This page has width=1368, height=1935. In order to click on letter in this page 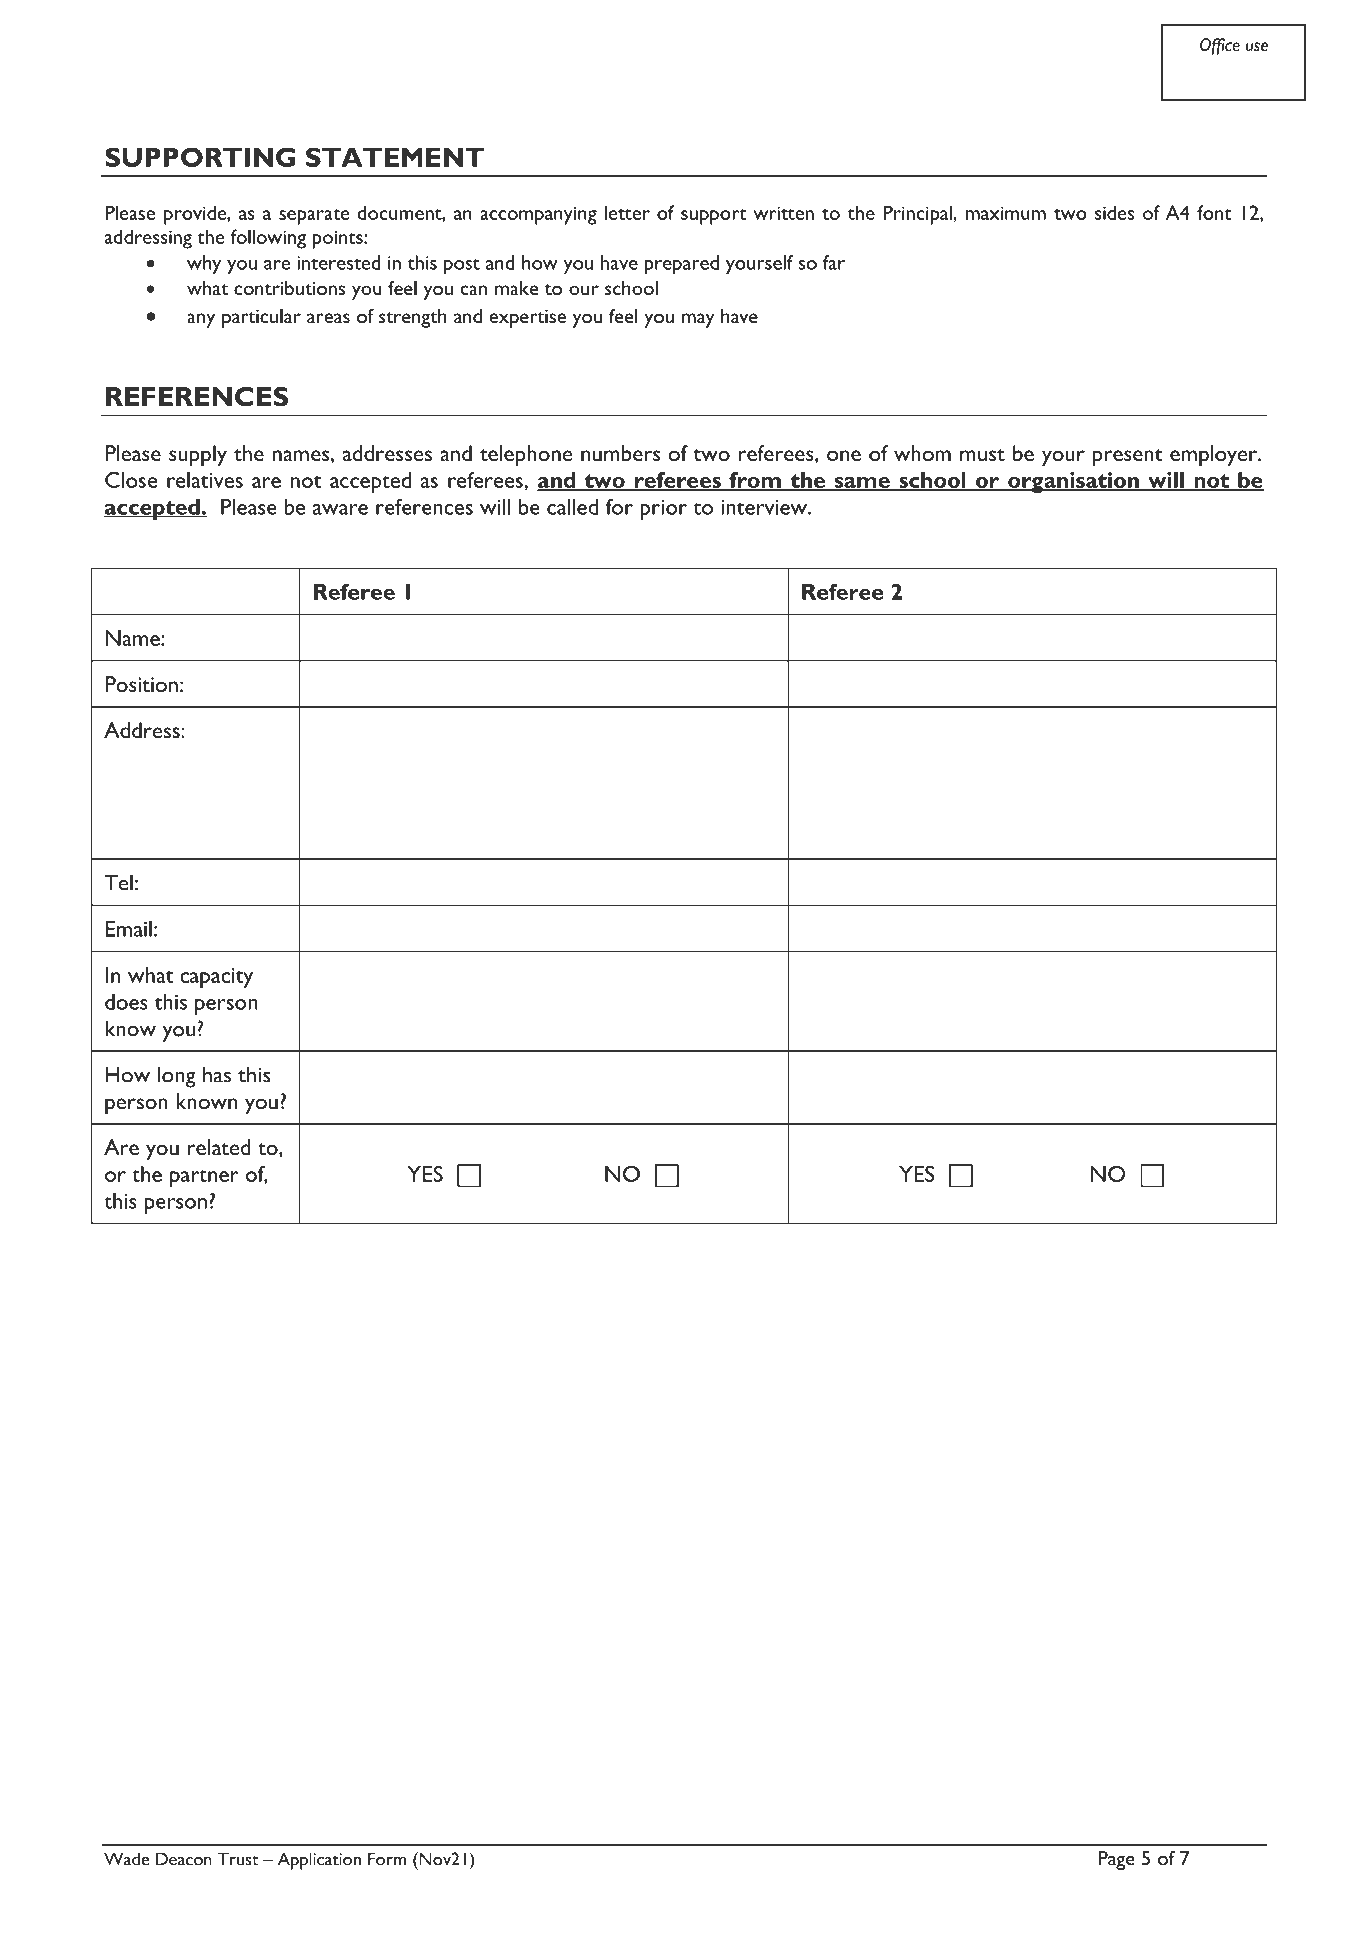, I will do `click(627, 212)`.
